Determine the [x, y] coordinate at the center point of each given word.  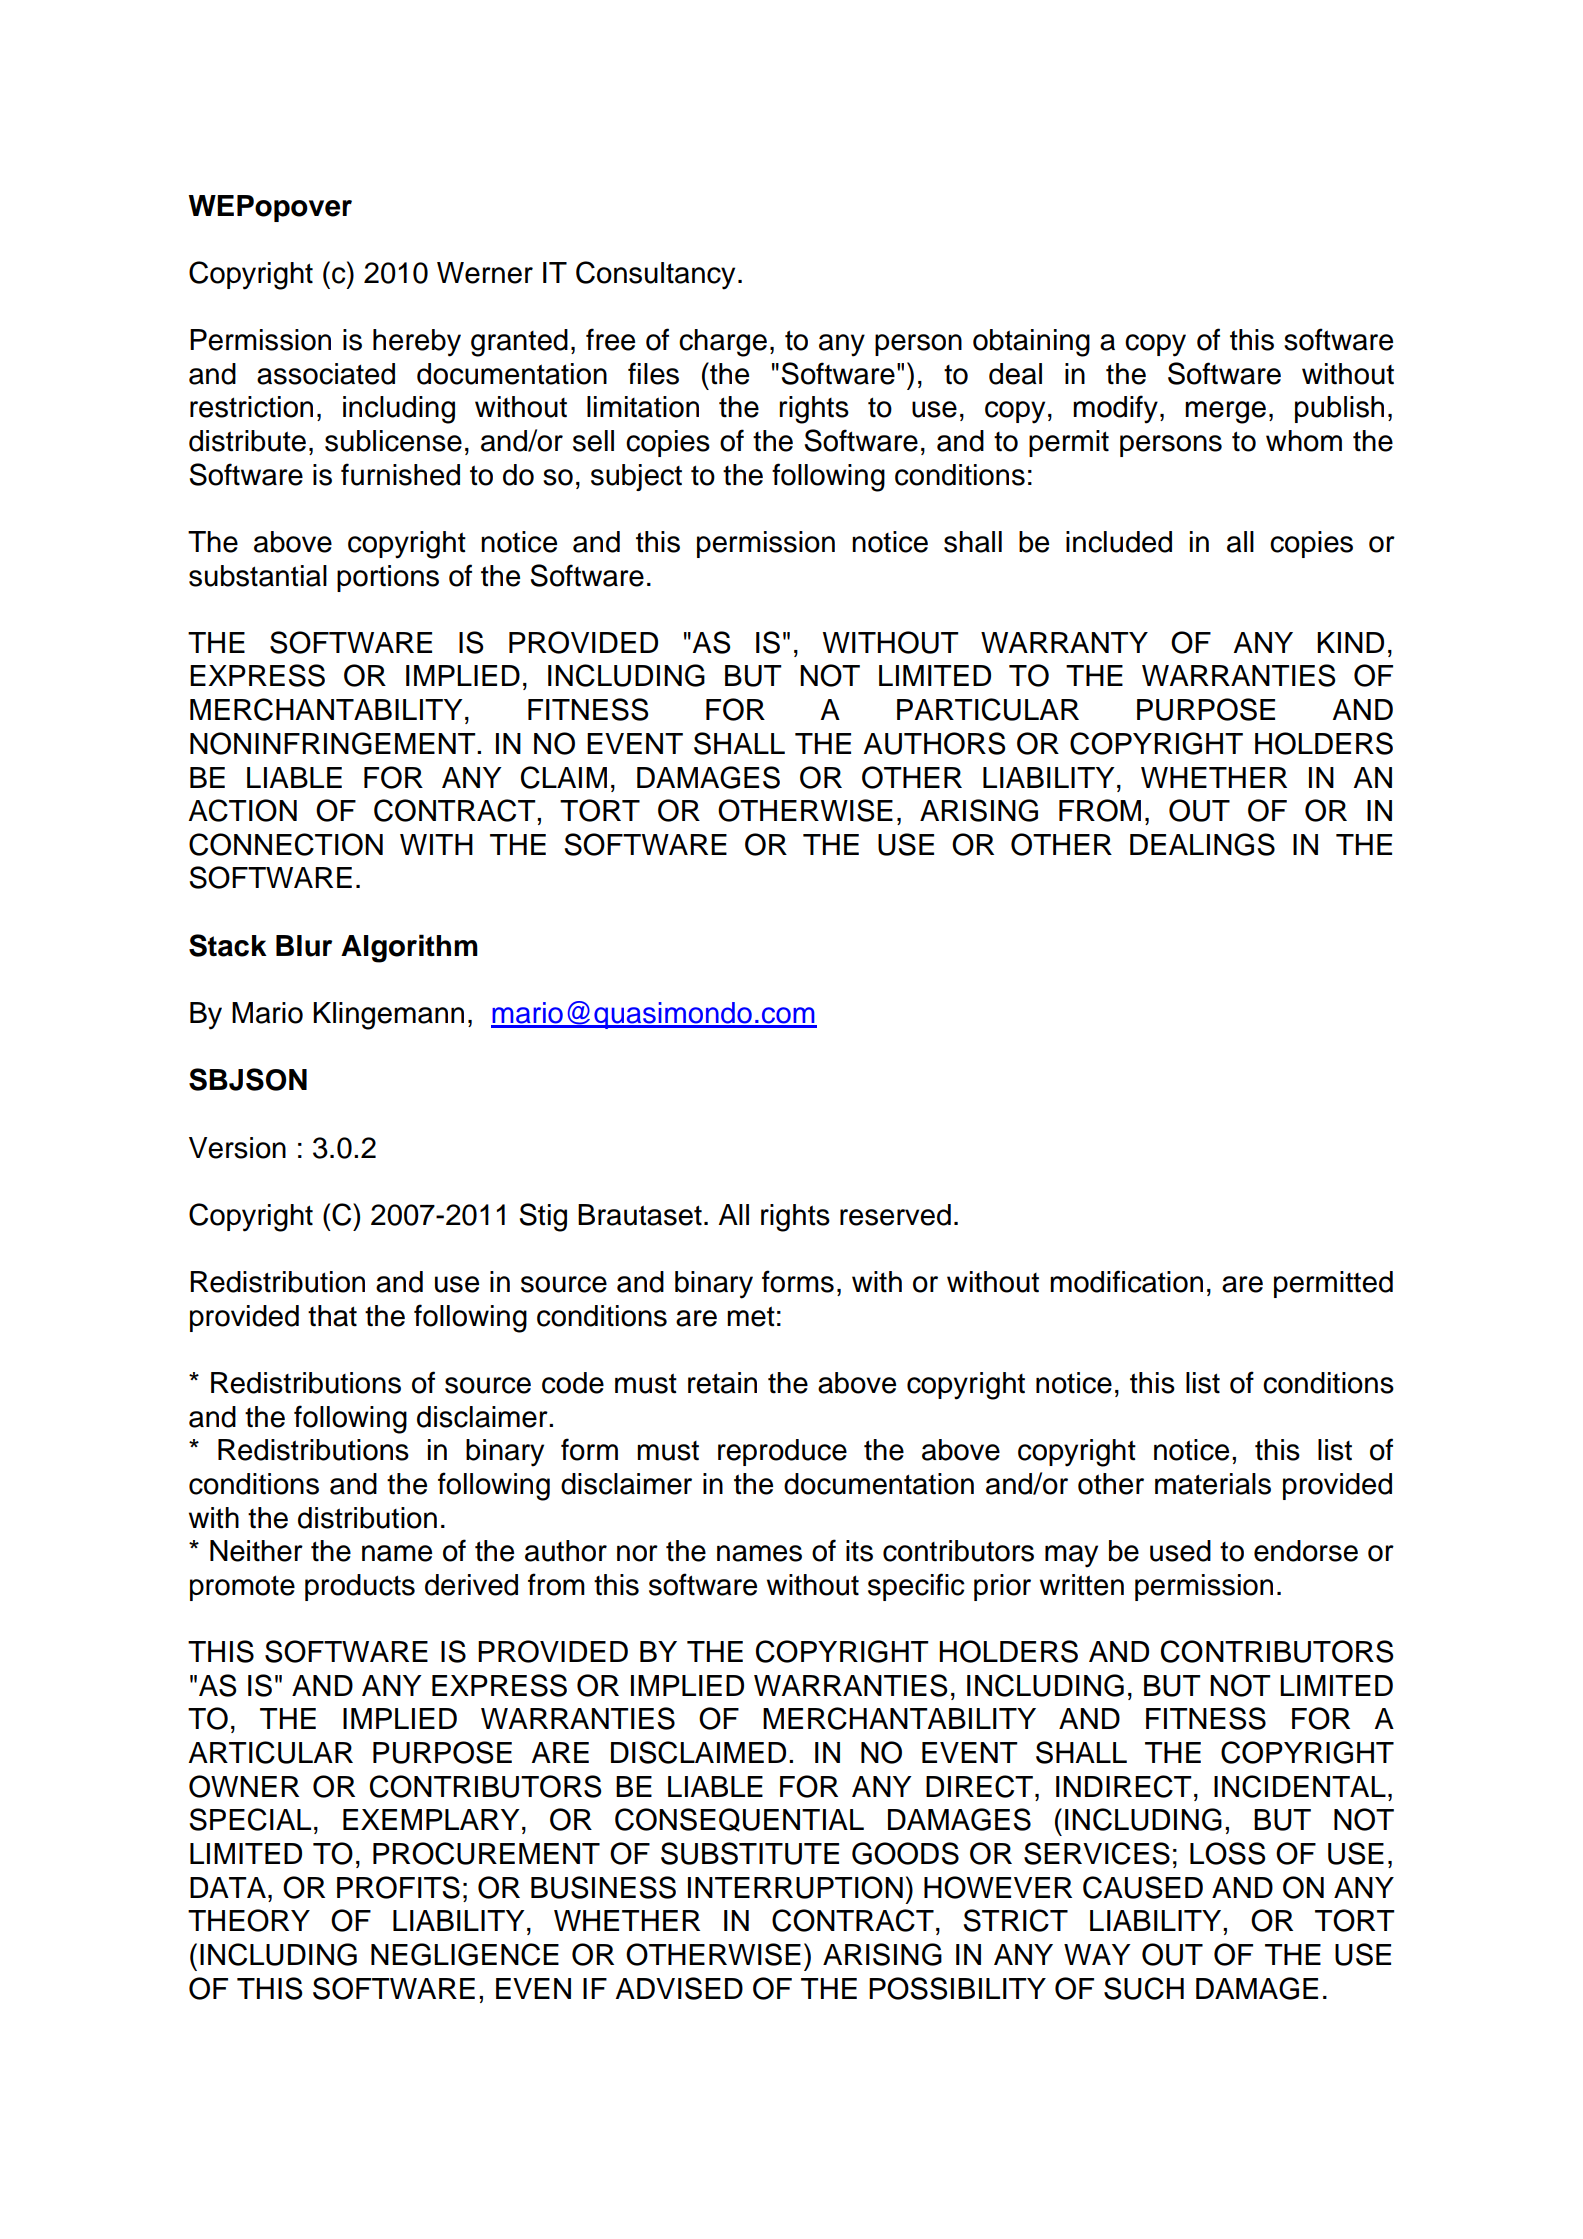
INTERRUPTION [795, 1887]
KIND [1350, 642]
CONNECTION [286, 844]
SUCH [1144, 1988]
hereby [417, 343]
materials [1213, 1484]
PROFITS [398, 1887]
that [332, 1316]
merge [1225, 412]
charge [723, 343]
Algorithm [409, 948]
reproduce [782, 1452]
